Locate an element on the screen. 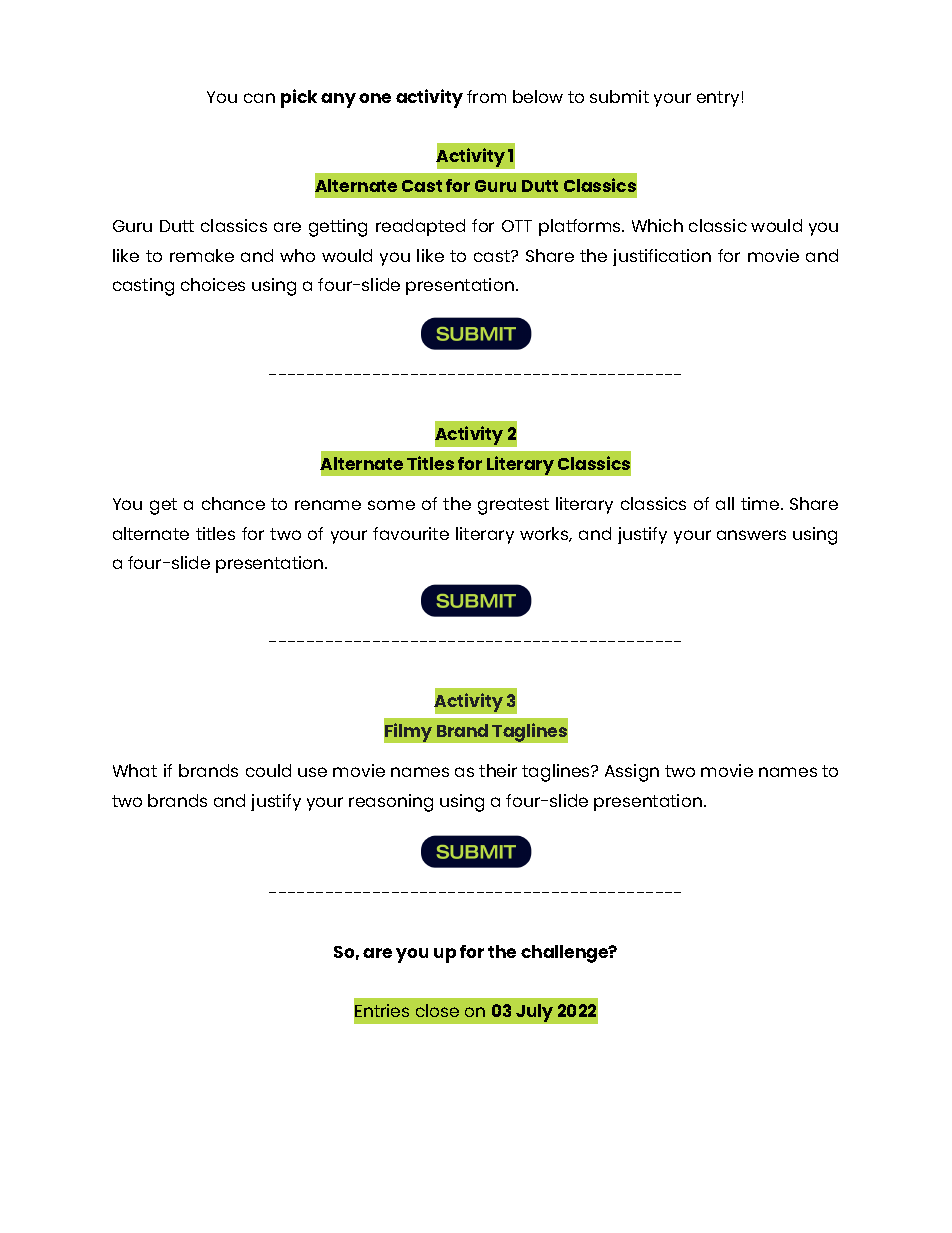  from is located at coordinates (486, 96).
